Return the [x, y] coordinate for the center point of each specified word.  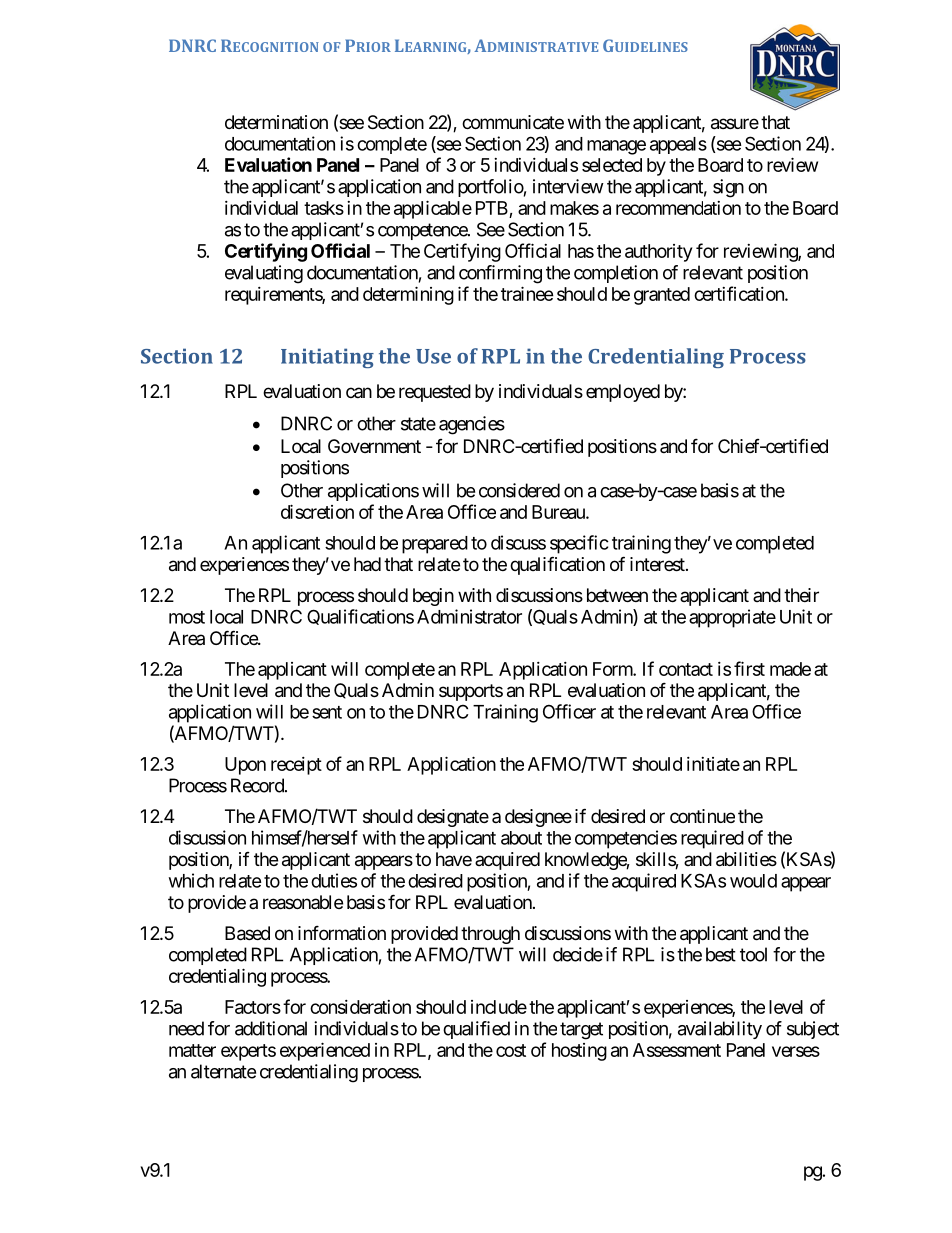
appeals [678, 145]
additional [271, 1028]
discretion [317, 511]
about [521, 838]
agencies [472, 425]
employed [623, 393]
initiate [713, 764]
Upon [245, 766]
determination [276, 122]
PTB [492, 208]
